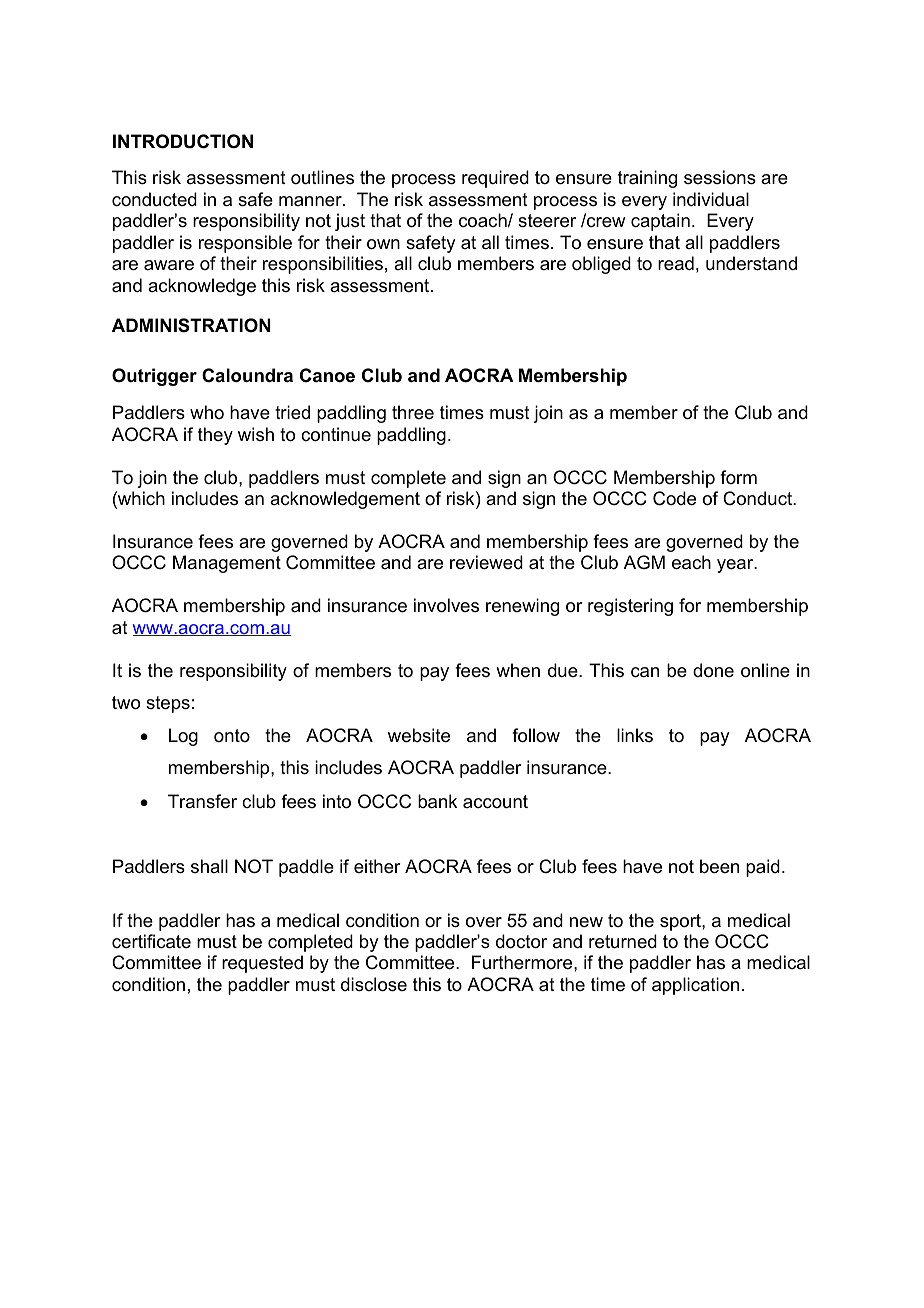 The width and height of the image is (924, 1308). What do you see at coordinates (413, 412) in the image?
I see `three` at bounding box center [413, 412].
